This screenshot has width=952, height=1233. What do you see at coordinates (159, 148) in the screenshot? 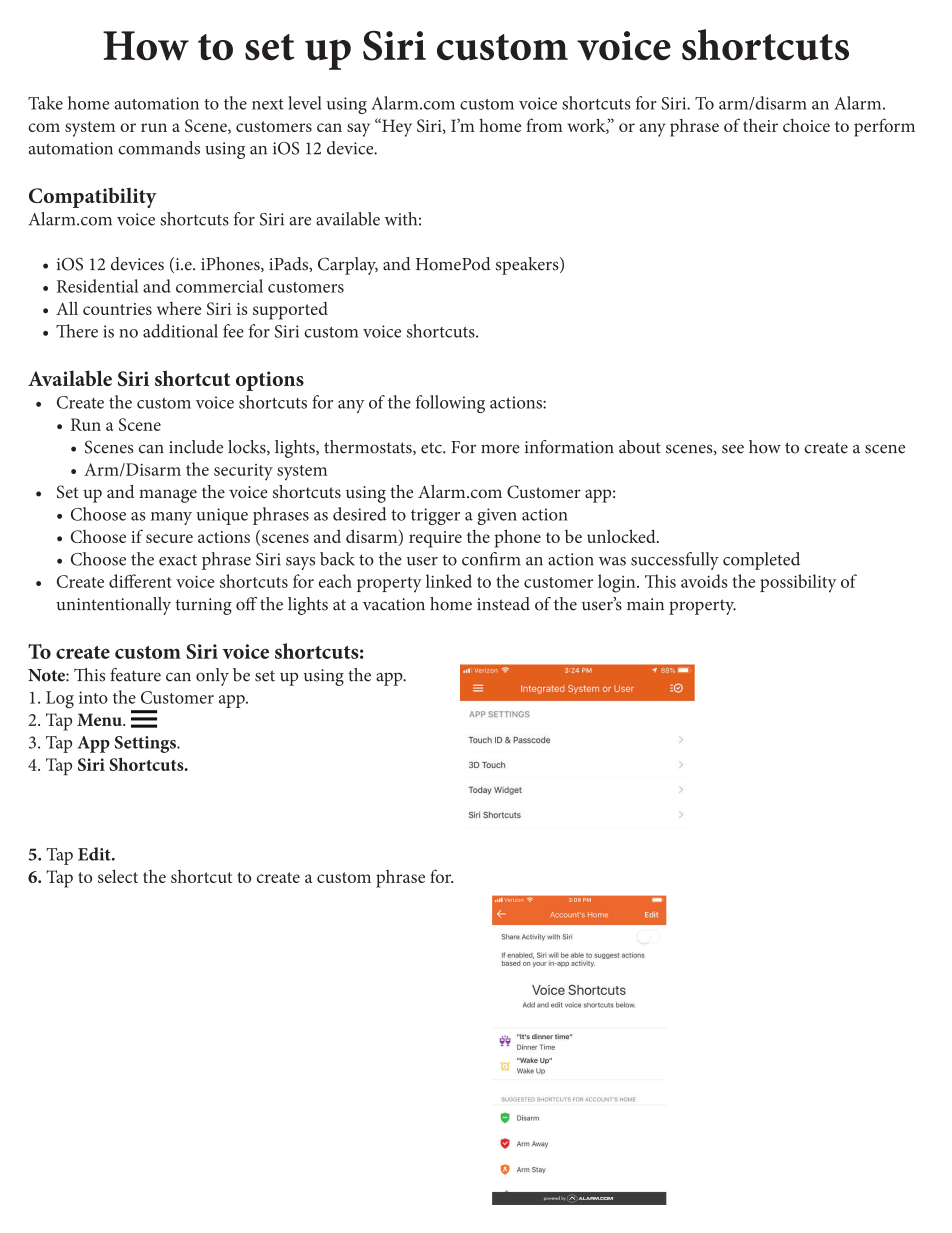
I see `commands` at bounding box center [159, 148].
